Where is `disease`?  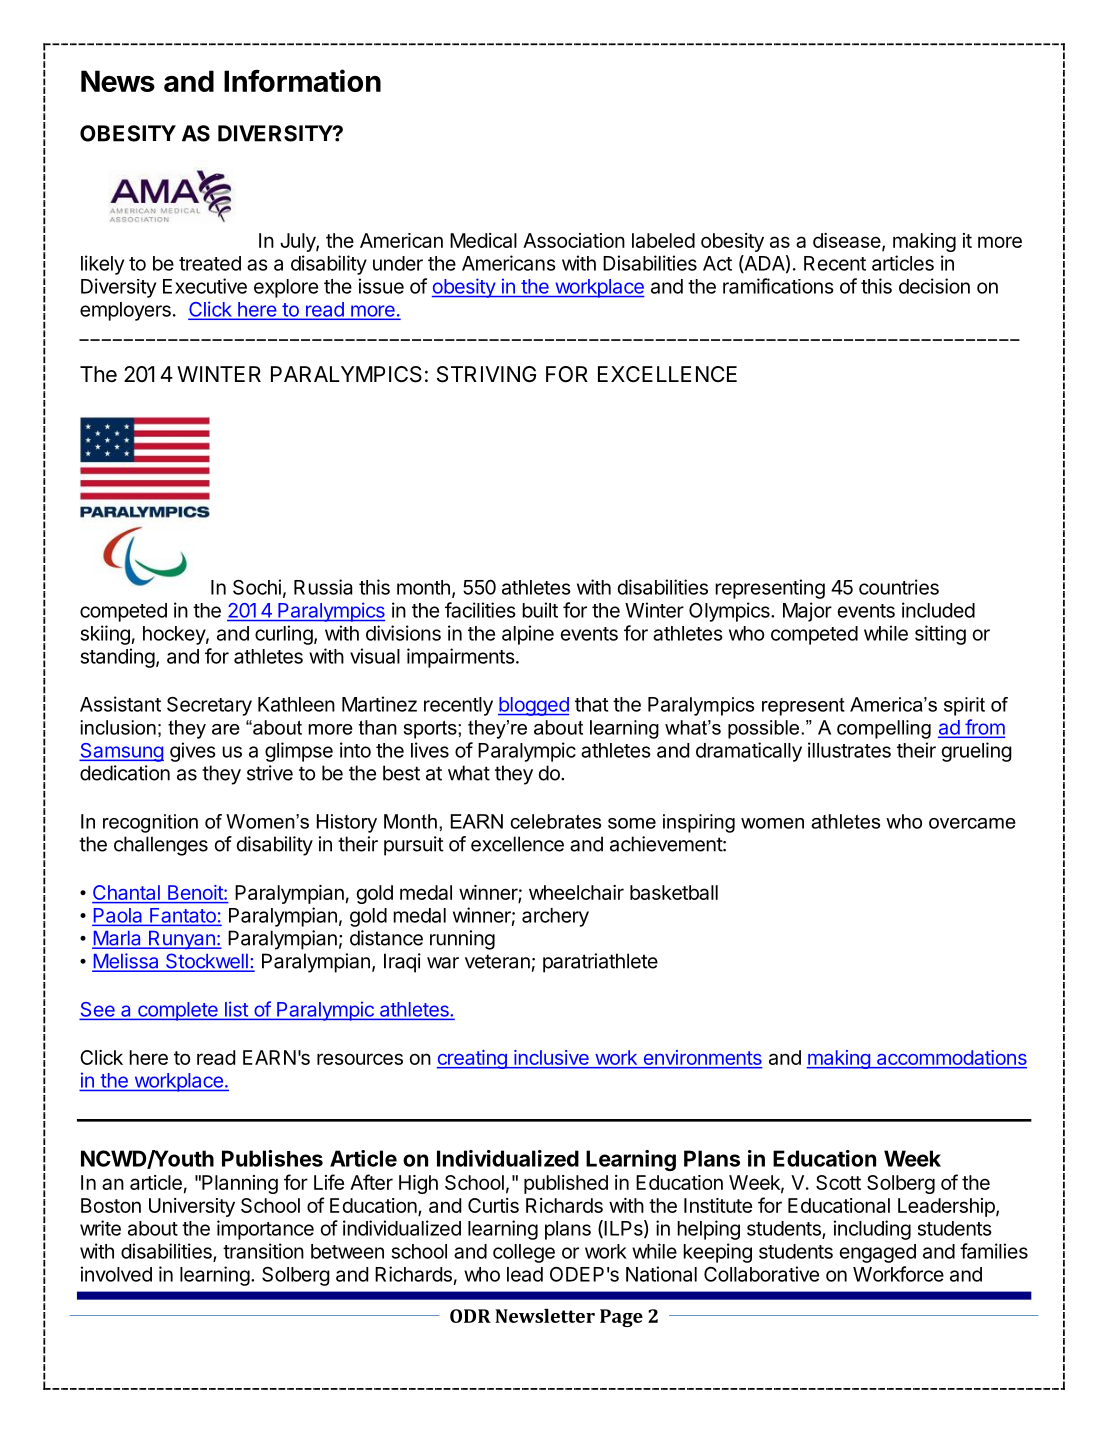 disease is located at coordinates (848, 242).
